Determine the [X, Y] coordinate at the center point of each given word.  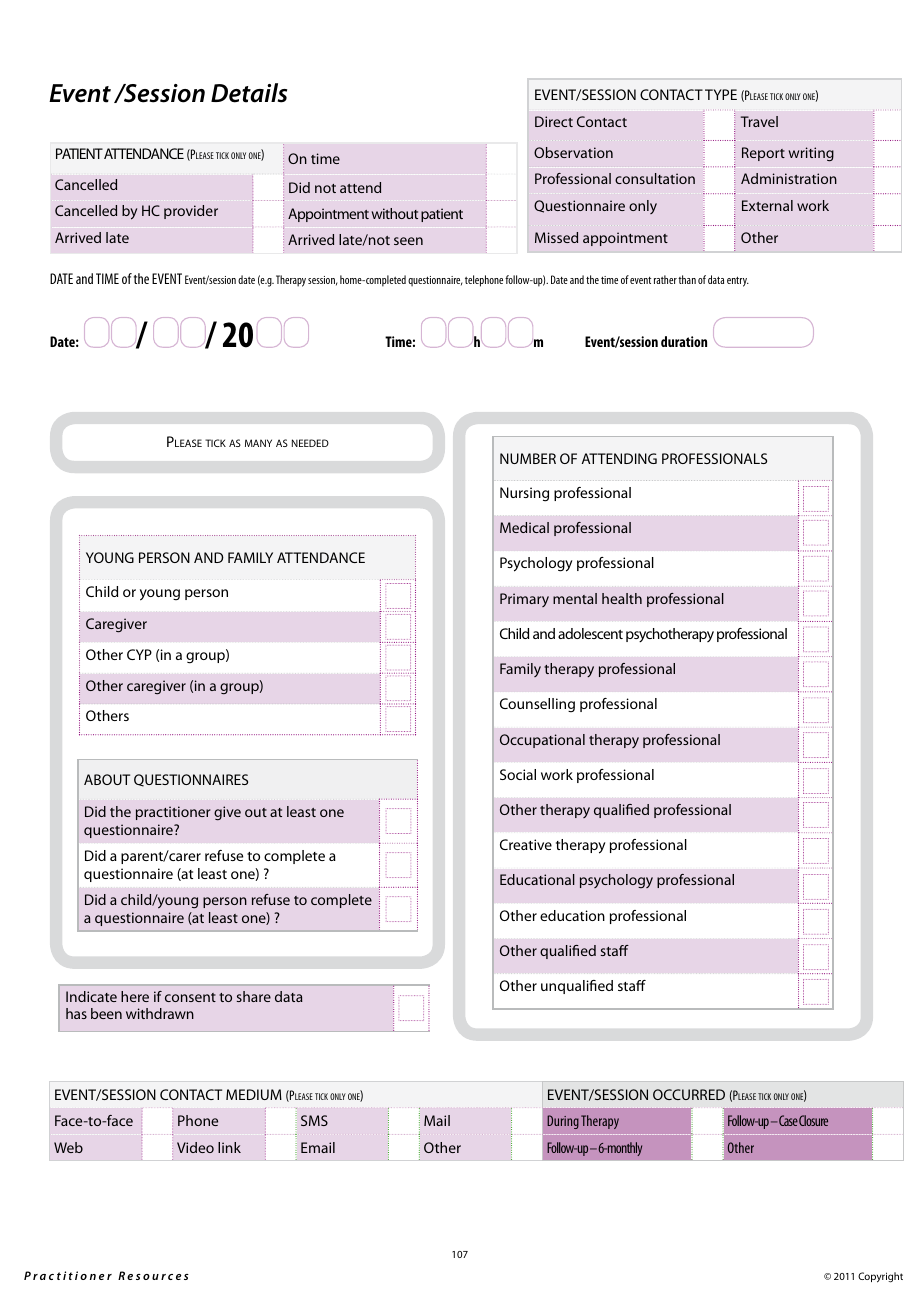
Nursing [524, 494]
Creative [526, 844]
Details [249, 93]
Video [195, 1147]
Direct [554, 121]
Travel [759, 121]
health [622, 598]
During [563, 1122]
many [258, 443]
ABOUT [107, 779]
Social [518, 774]
